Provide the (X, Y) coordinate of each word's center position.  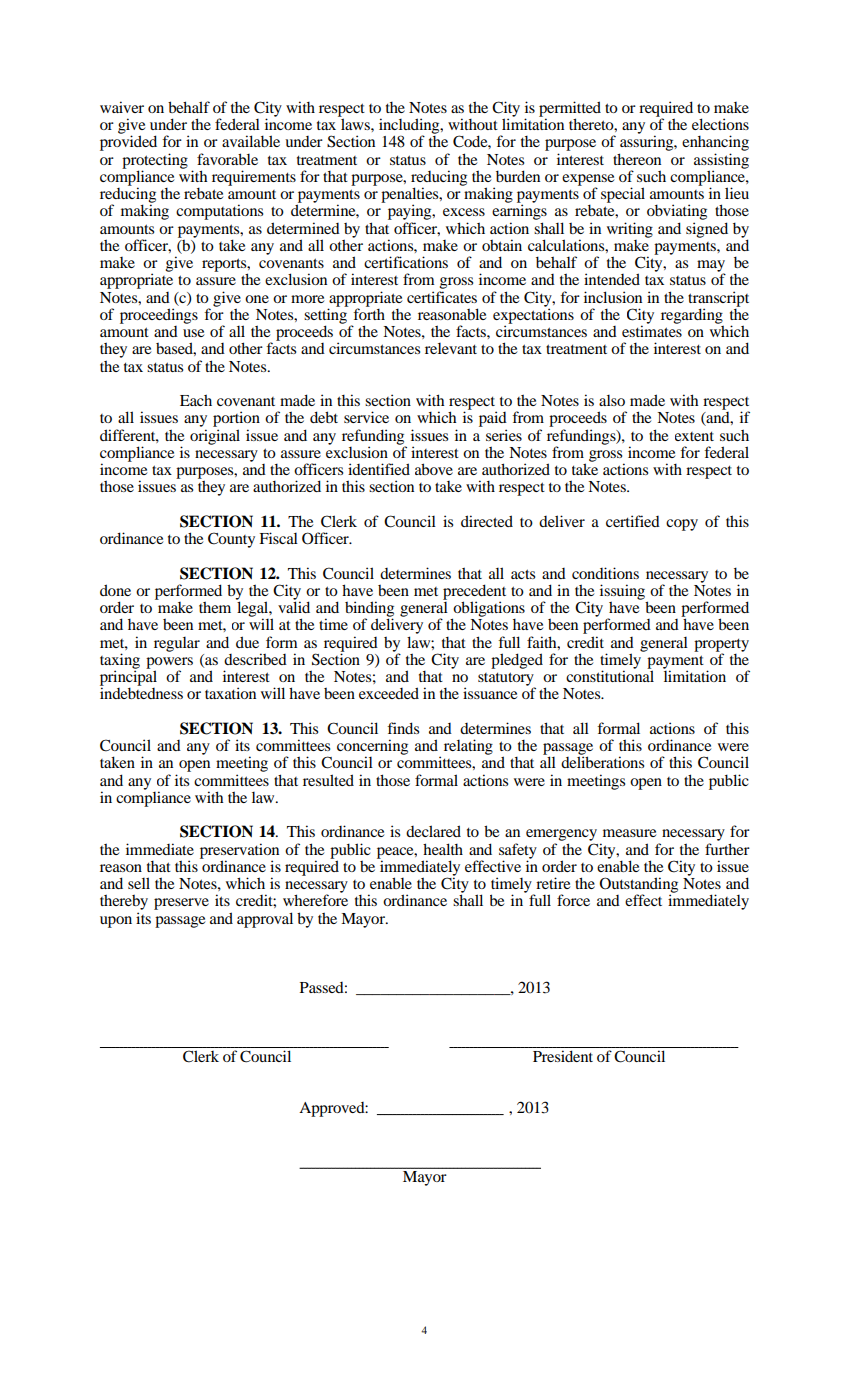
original (215, 437)
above (434, 469)
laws (355, 123)
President (563, 1056)
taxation (230, 693)
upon (116, 922)
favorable (227, 159)
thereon (637, 159)
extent (694, 436)
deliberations (602, 762)
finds (403, 728)
